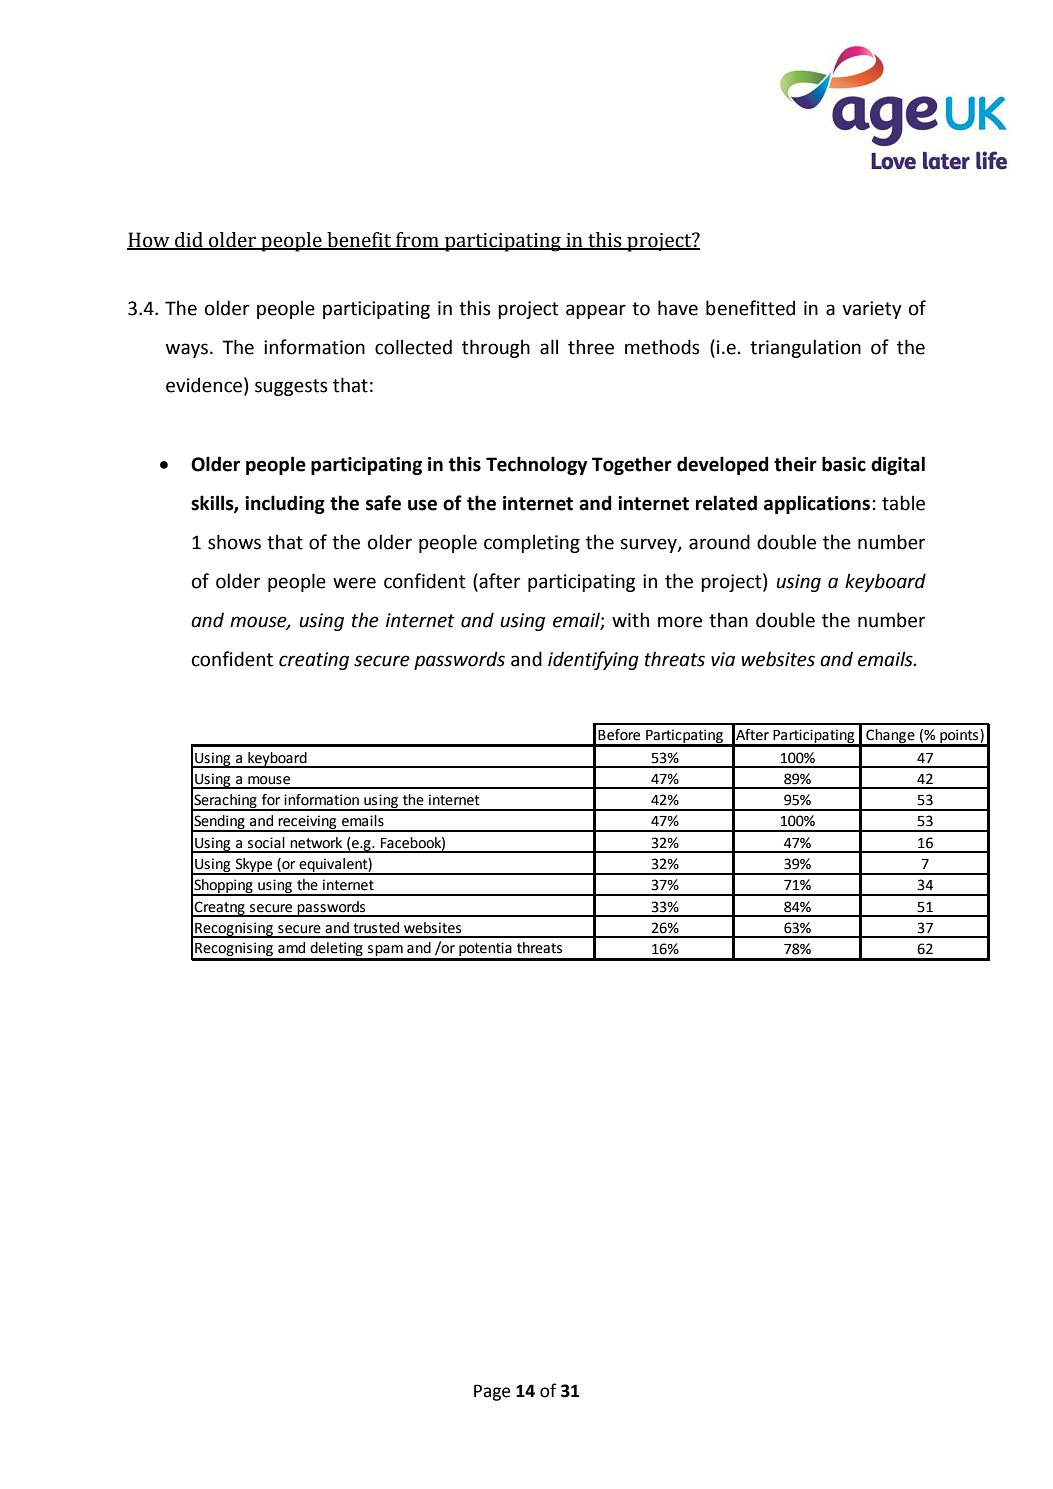 The height and width of the image is (1489, 1053). Describe the element at coordinates (890, 737) in the image. I see `Change` at that location.
